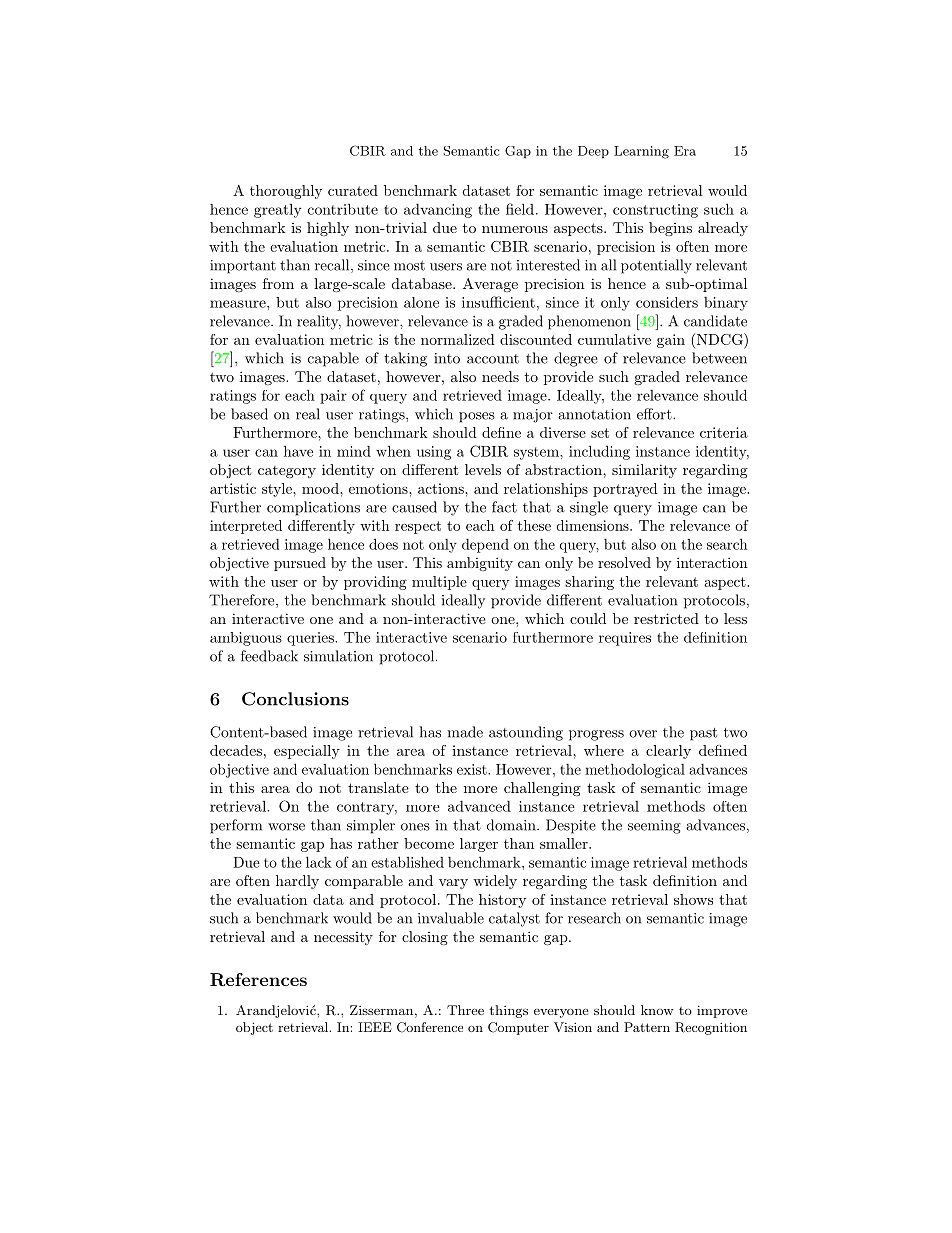 The width and height of the screenshot is (952, 1233). I want to click on References, so click(258, 979).
